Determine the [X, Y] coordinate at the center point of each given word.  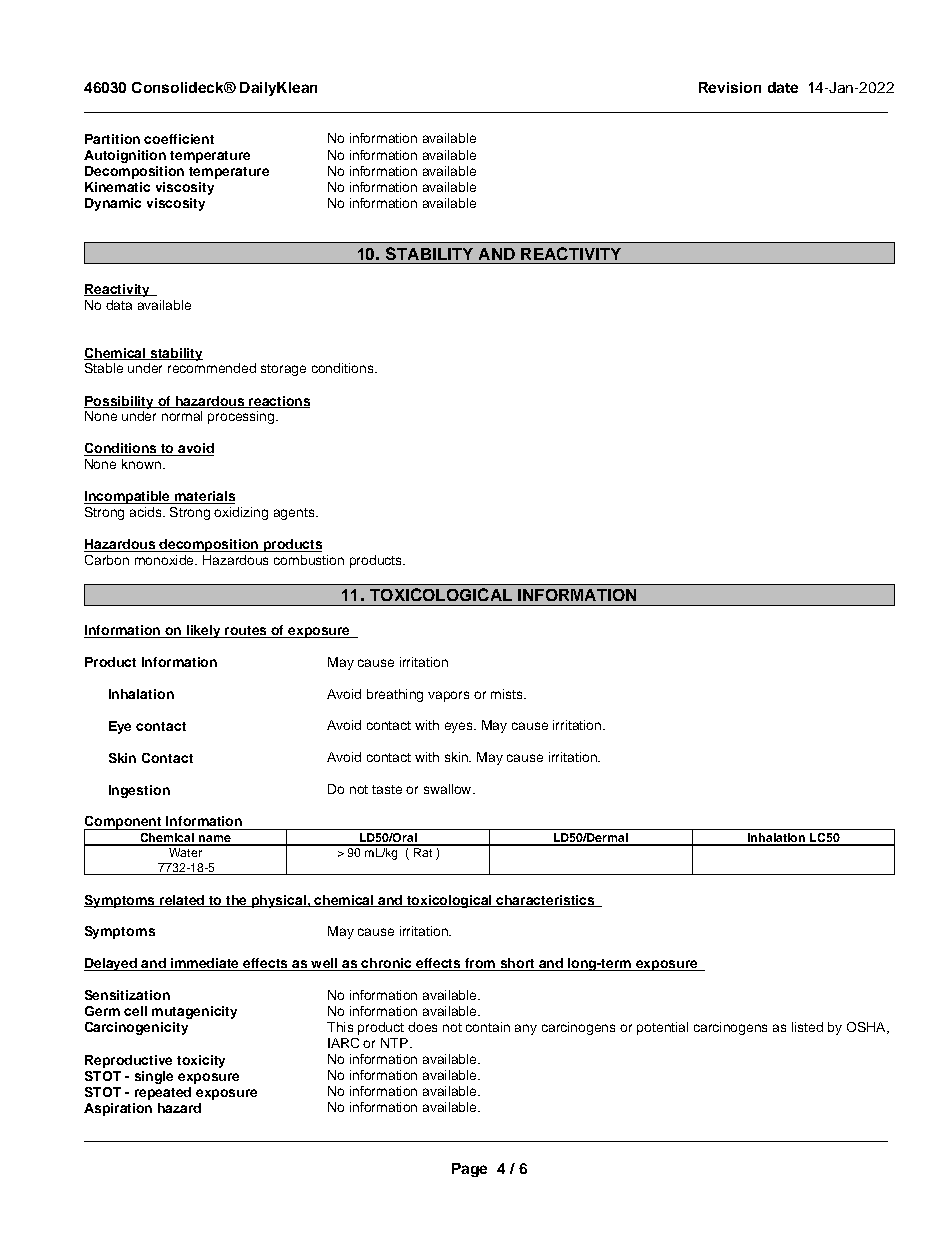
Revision [730, 87]
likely [203, 631]
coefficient [179, 139]
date [783, 87]
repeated [163, 1093]
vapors [448, 696]
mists [508, 694]
